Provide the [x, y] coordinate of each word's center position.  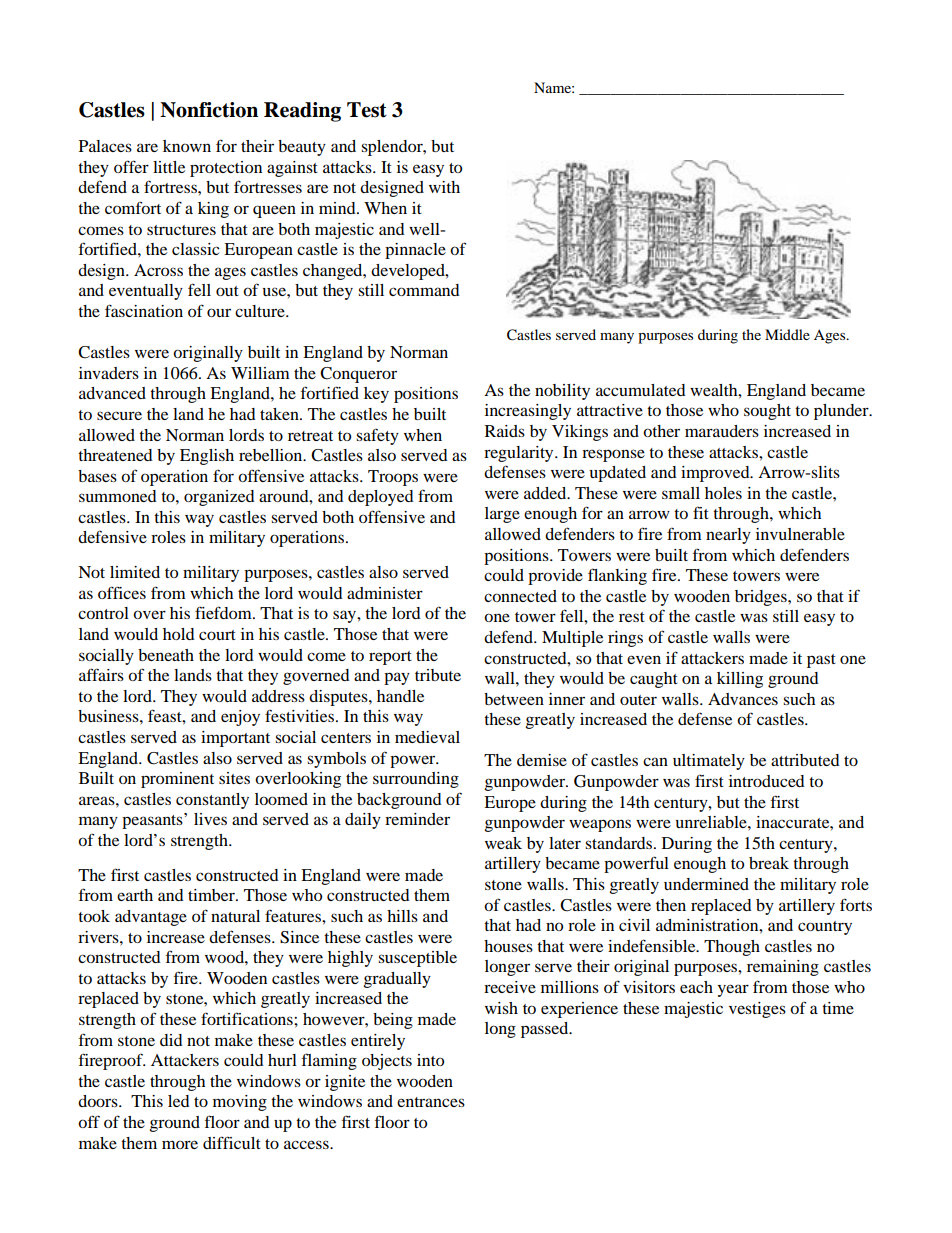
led [179, 1101]
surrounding [416, 780]
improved [716, 474]
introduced [767, 781]
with [444, 187]
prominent [177, 780]
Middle [787, 334]
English [207, 457]
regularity [520, 454]
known [187, 146]
